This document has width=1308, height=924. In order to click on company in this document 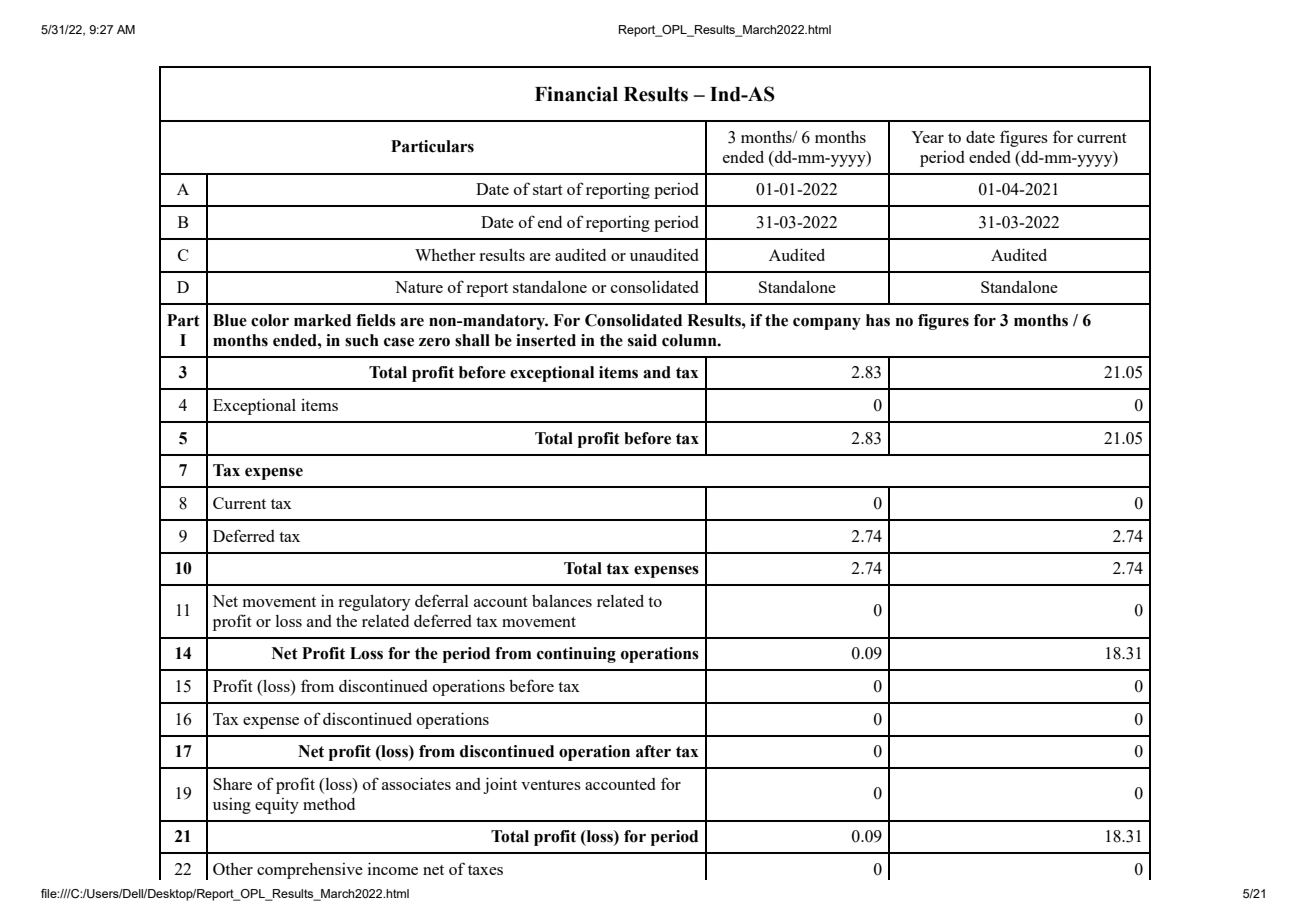, I will do `click(827, 324)`.
